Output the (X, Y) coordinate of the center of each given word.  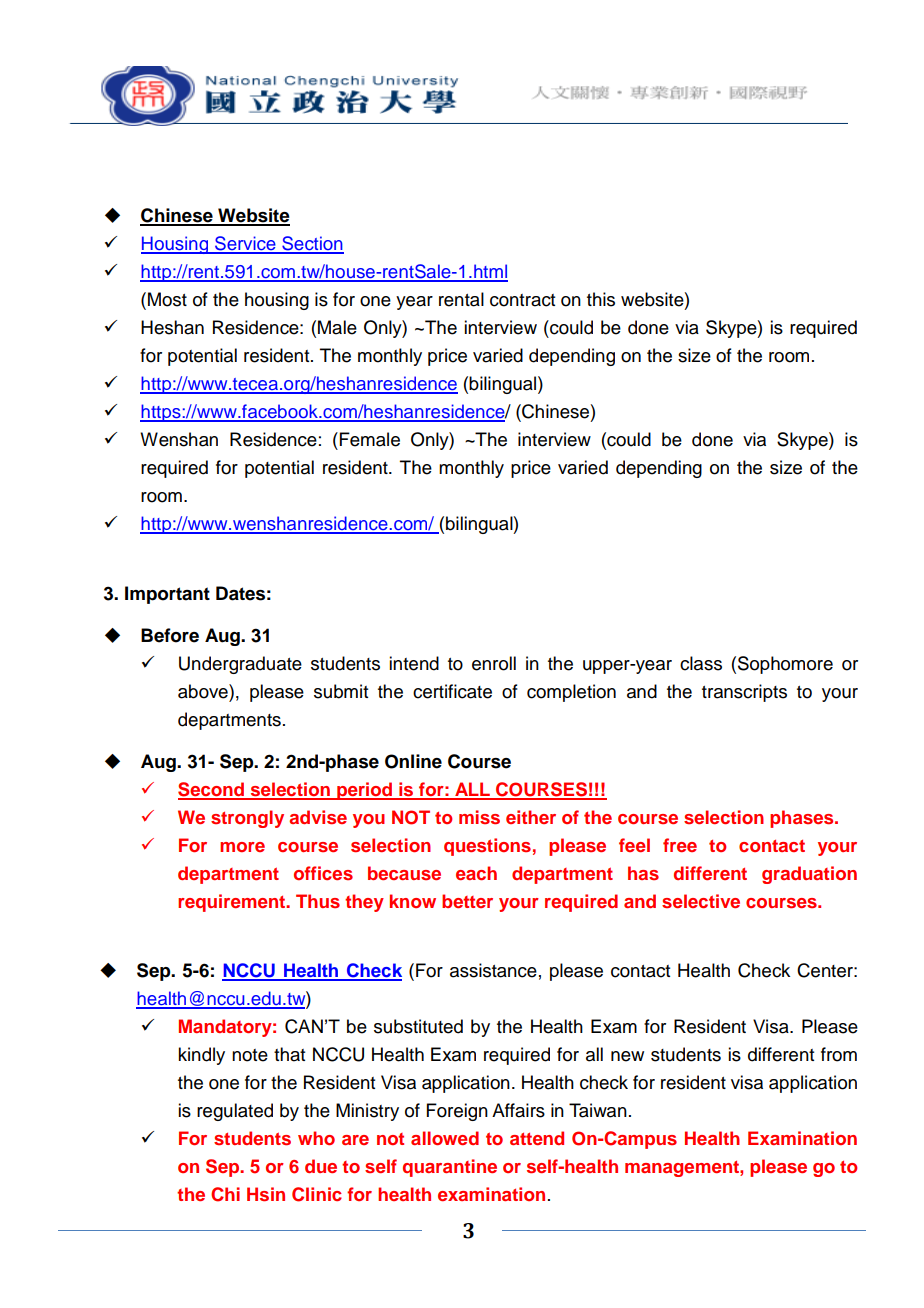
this (601, 299)
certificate (452, 691)
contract (522, 300)
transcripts (744, 693)
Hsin (266, 1194)
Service (245, 244)
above (204, 691)
